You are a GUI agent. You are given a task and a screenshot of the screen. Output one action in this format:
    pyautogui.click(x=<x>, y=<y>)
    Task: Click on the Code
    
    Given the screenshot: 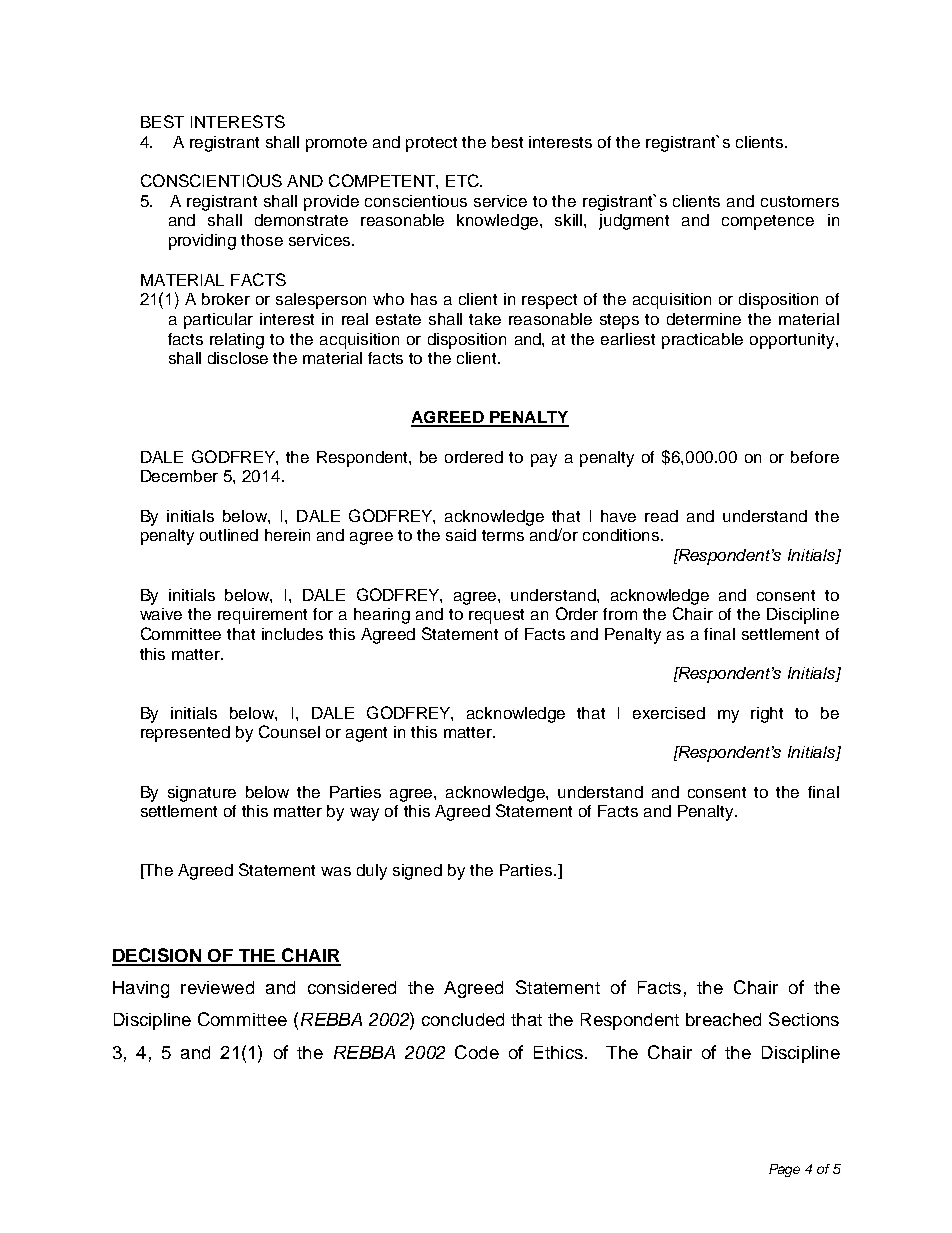 What is the action you would take?
    pyautogui.click(x=477, y=1052)
